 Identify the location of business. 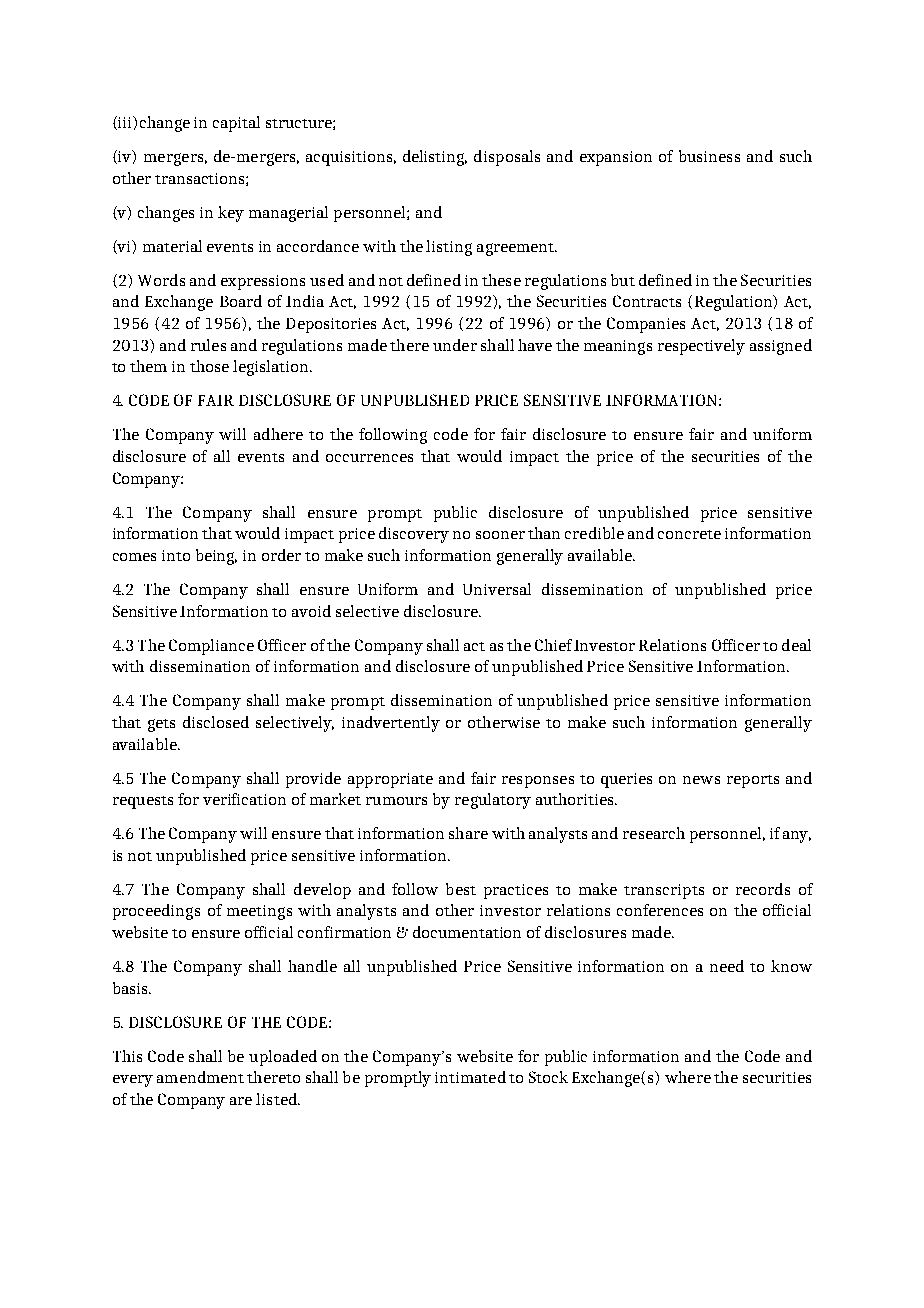
(709, 156).
